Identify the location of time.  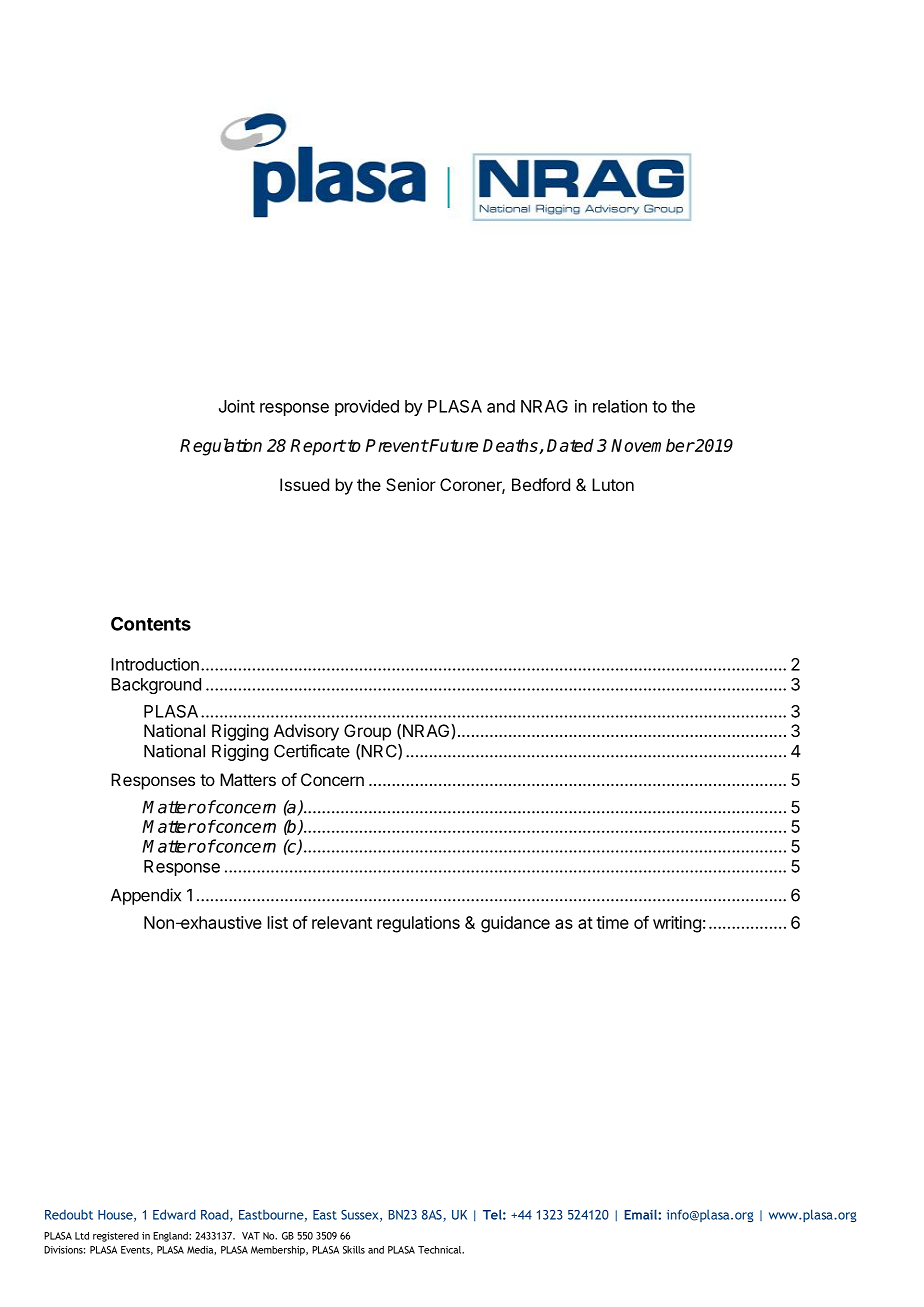
(612, 922).
